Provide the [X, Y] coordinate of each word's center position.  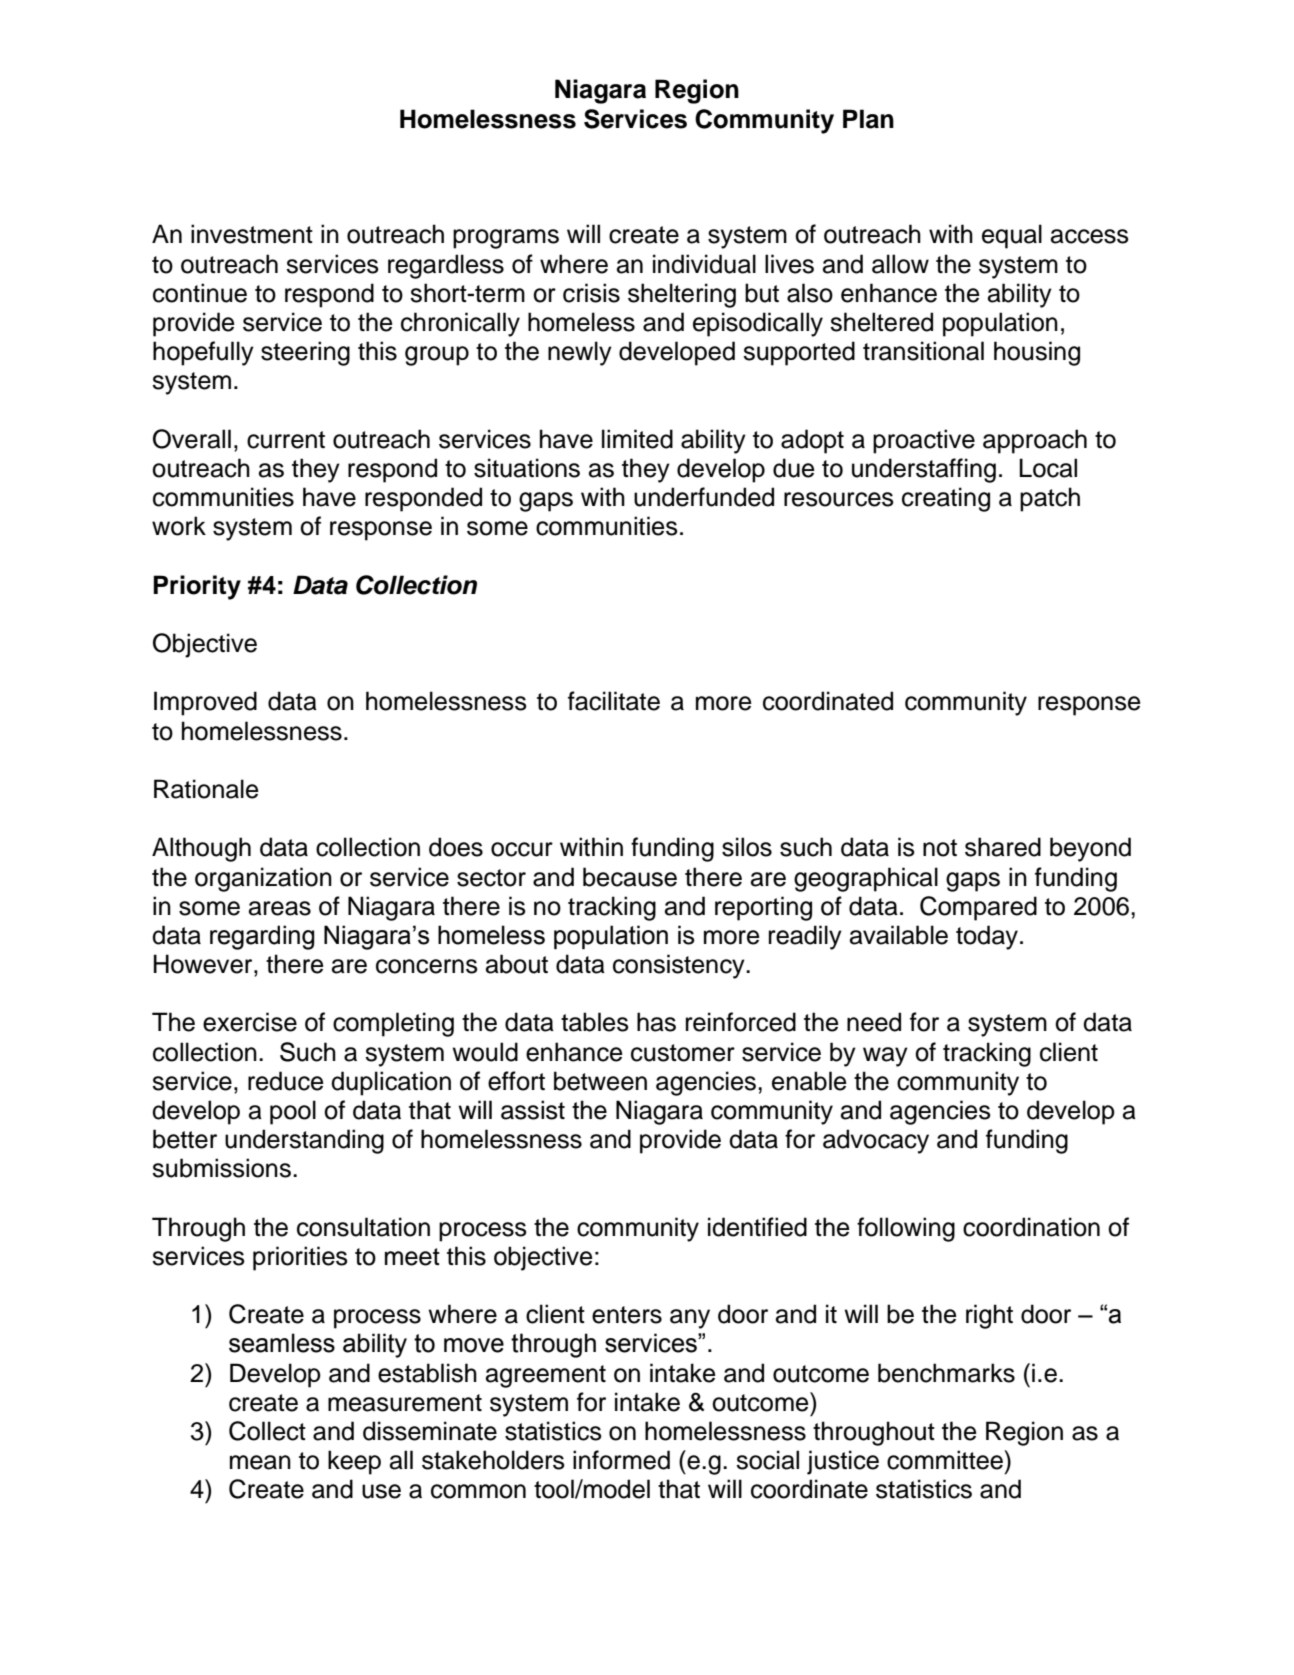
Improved [205, 703]
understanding [304, 1141]
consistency [680, 966]
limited [637, 439]
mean [260, 1462]
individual [704, 264]
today [987, 937]
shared [1003, 847]
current [286, 440]
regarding [262, 937]
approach [1035, 441]
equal [1012, 236]
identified [757, 1227]
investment [252, 234]
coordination [1031, 1227]
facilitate [614, 701]
